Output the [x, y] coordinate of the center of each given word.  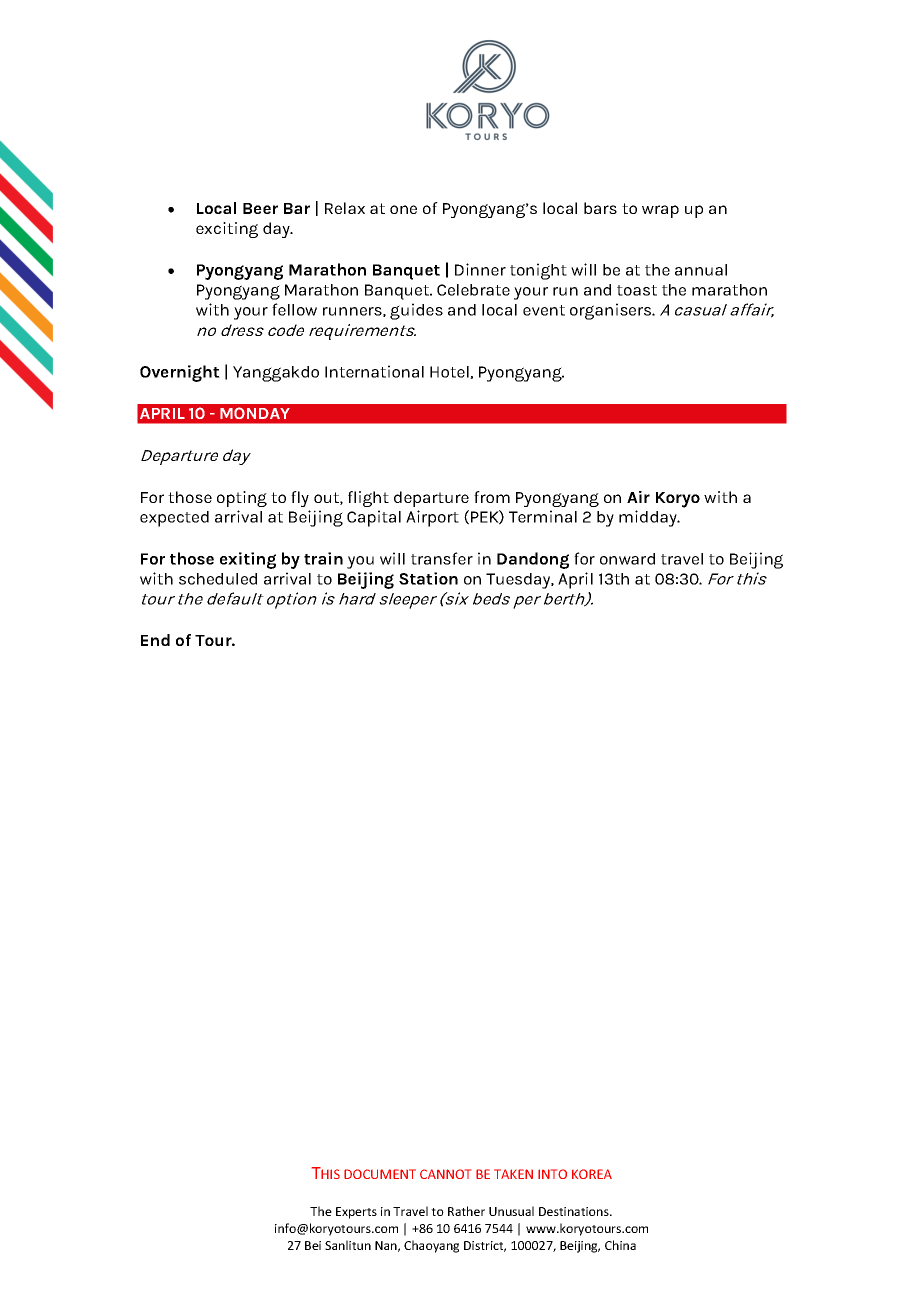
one [403, 209]
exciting [227, 230]
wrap [660, 211]
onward [627, 559]
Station [428, 578]
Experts [356, 1213]
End [155, 640]
